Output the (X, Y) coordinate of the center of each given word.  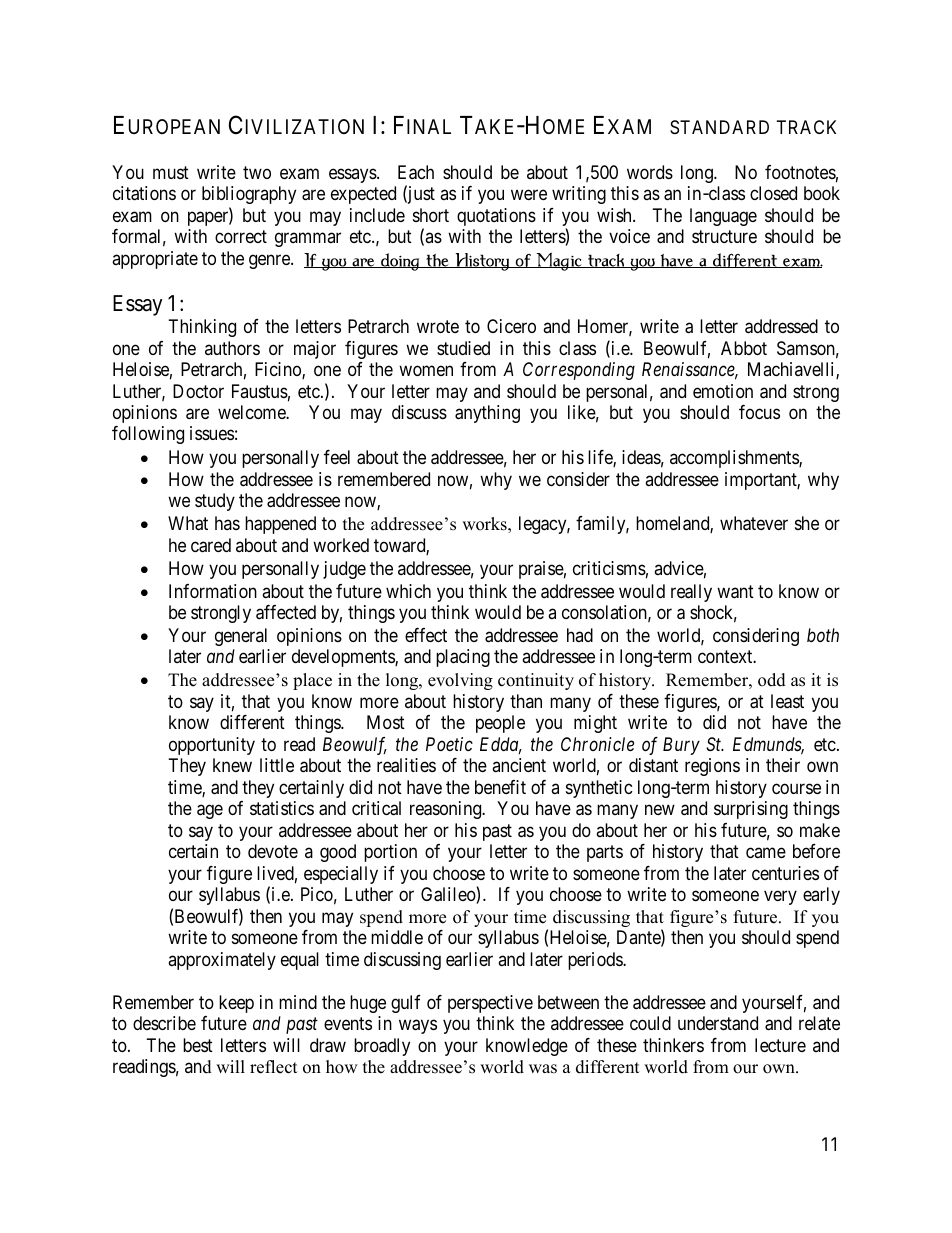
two (257, 172)
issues (212, 433)
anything (487, 414)
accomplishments (735, 459)
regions (712, 767)
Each (416, 172)
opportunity (212, 746)
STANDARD (719, 127)
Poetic (449, 744)
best (198, 1045)
